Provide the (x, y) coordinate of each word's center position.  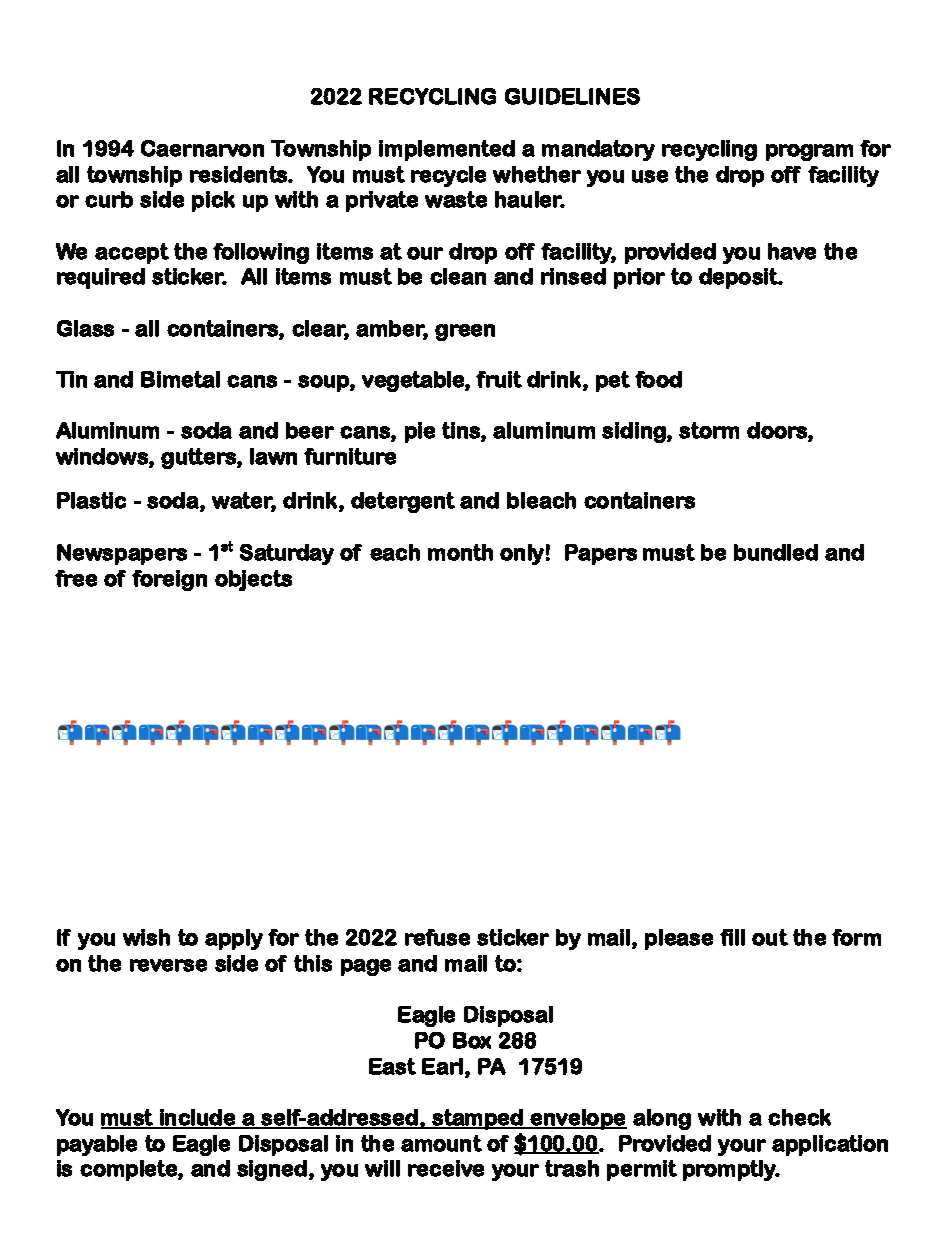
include (198, 1118)
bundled (776, 552)
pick (213, 201)
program (809, 152)
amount (441, 1143)
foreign (169, 580)
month (460, 552)
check (799, 1117)
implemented (447, 150)
